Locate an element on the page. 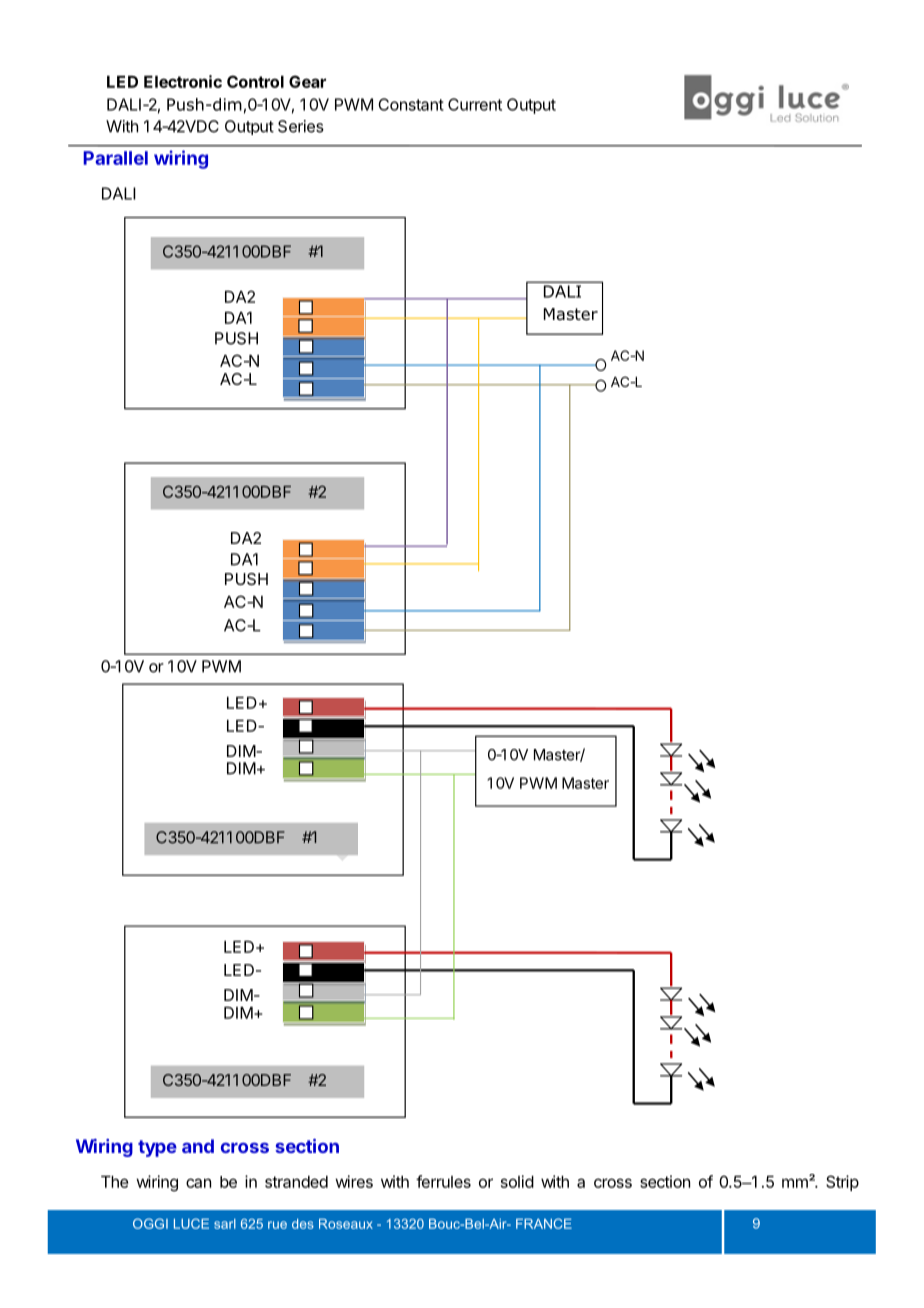 This image has width=924, height=1308. solid is located at coordinates (517, 1181).
